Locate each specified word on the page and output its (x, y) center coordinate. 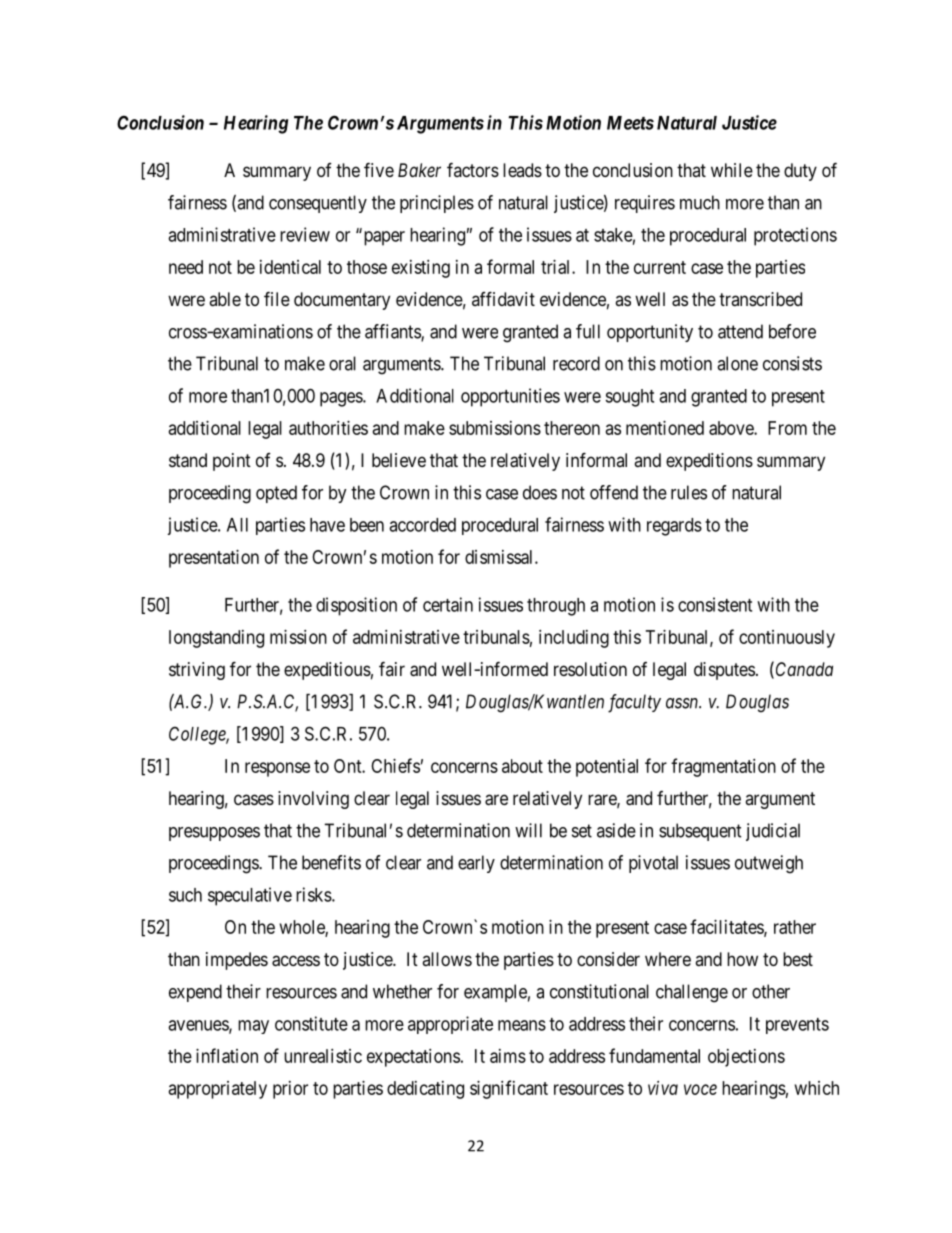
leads (522, 170)
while (732, 170)
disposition (356, 606)
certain (448, 604)
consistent (715, 604)
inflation (227, 1055)
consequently (318, 204)
